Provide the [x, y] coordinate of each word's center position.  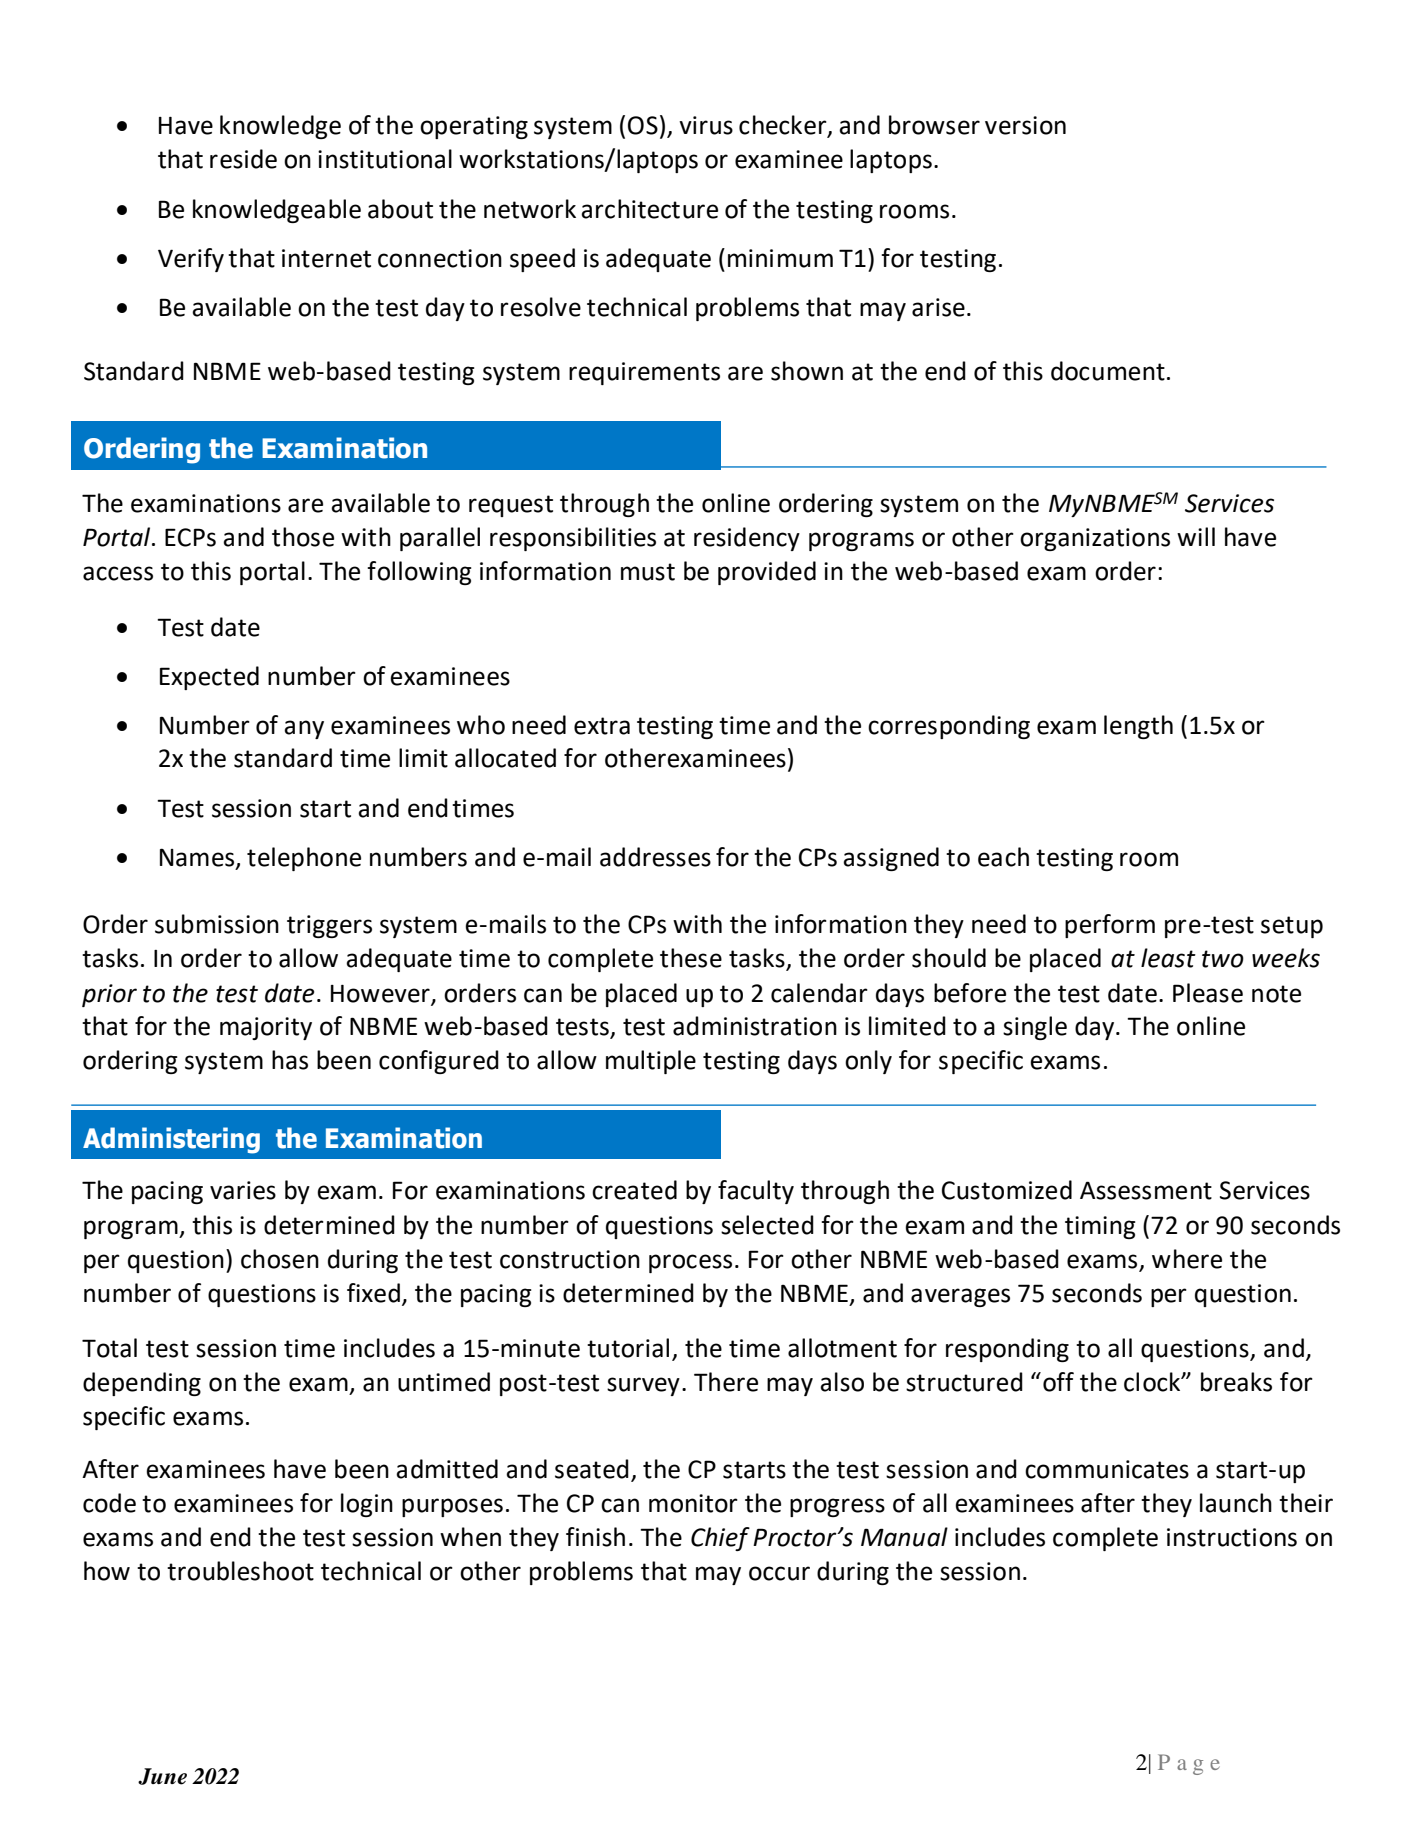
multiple [651, 1062]
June [162, 1776]
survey [643, 1386]
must [648, 572]
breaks [1236, 1382]
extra [602, 726]
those [303, 537]
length [1138, 727]
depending [142, 1384]
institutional [385, 159]
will [1196, 536]
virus [706, 125]
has [290, 1060]
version [1025, 125]
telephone [304, 859]
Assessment [1146, 1190]
